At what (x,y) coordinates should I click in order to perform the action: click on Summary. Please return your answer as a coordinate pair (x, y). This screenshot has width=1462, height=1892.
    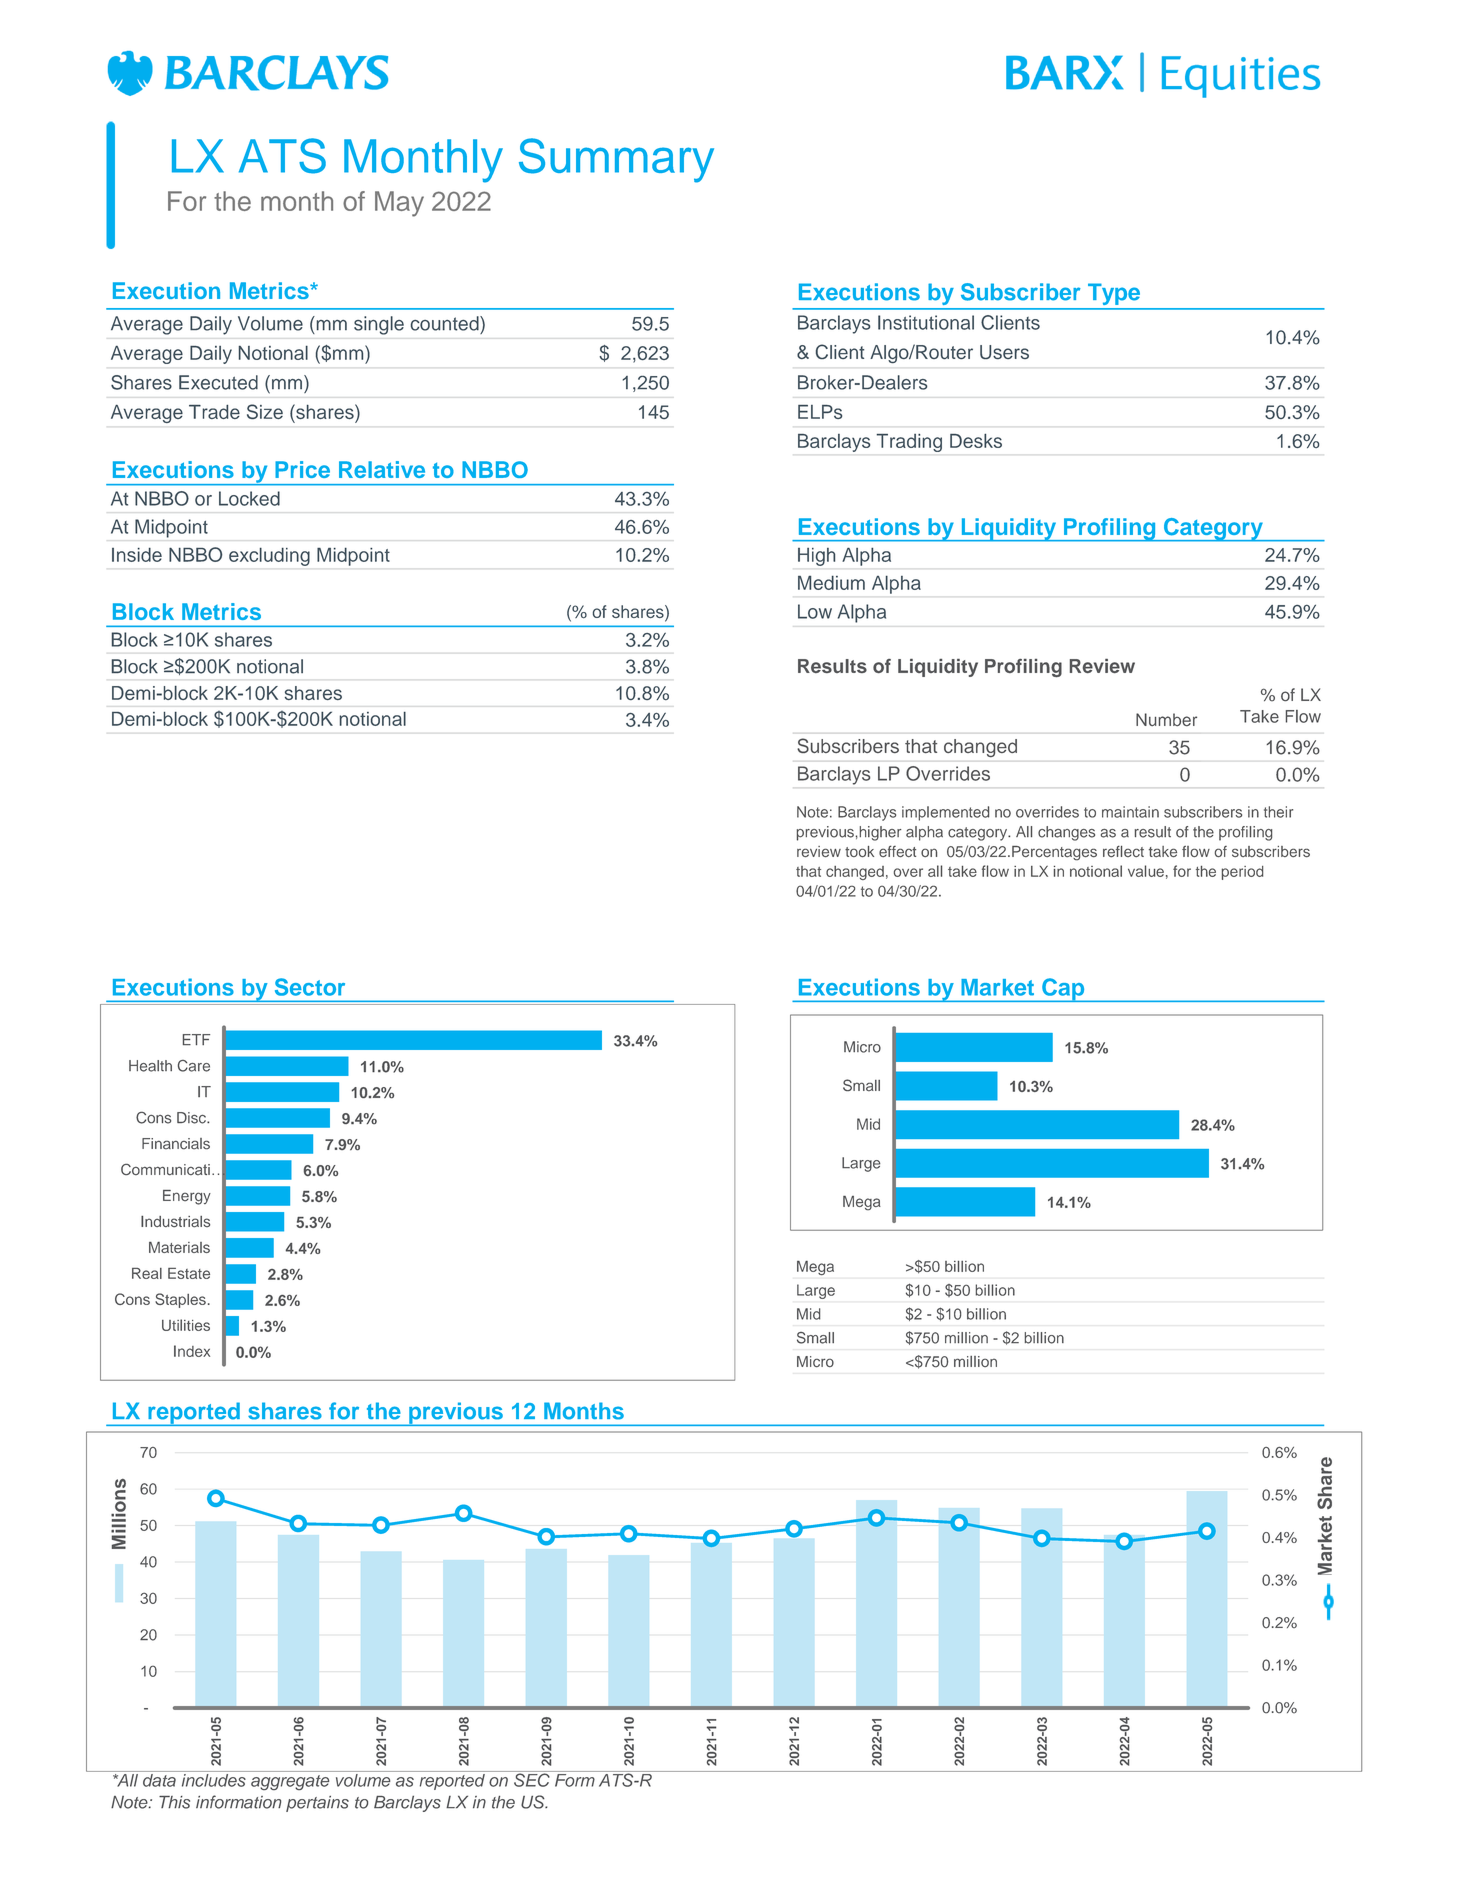
    Looking at the image, I should click on (616, 160).
